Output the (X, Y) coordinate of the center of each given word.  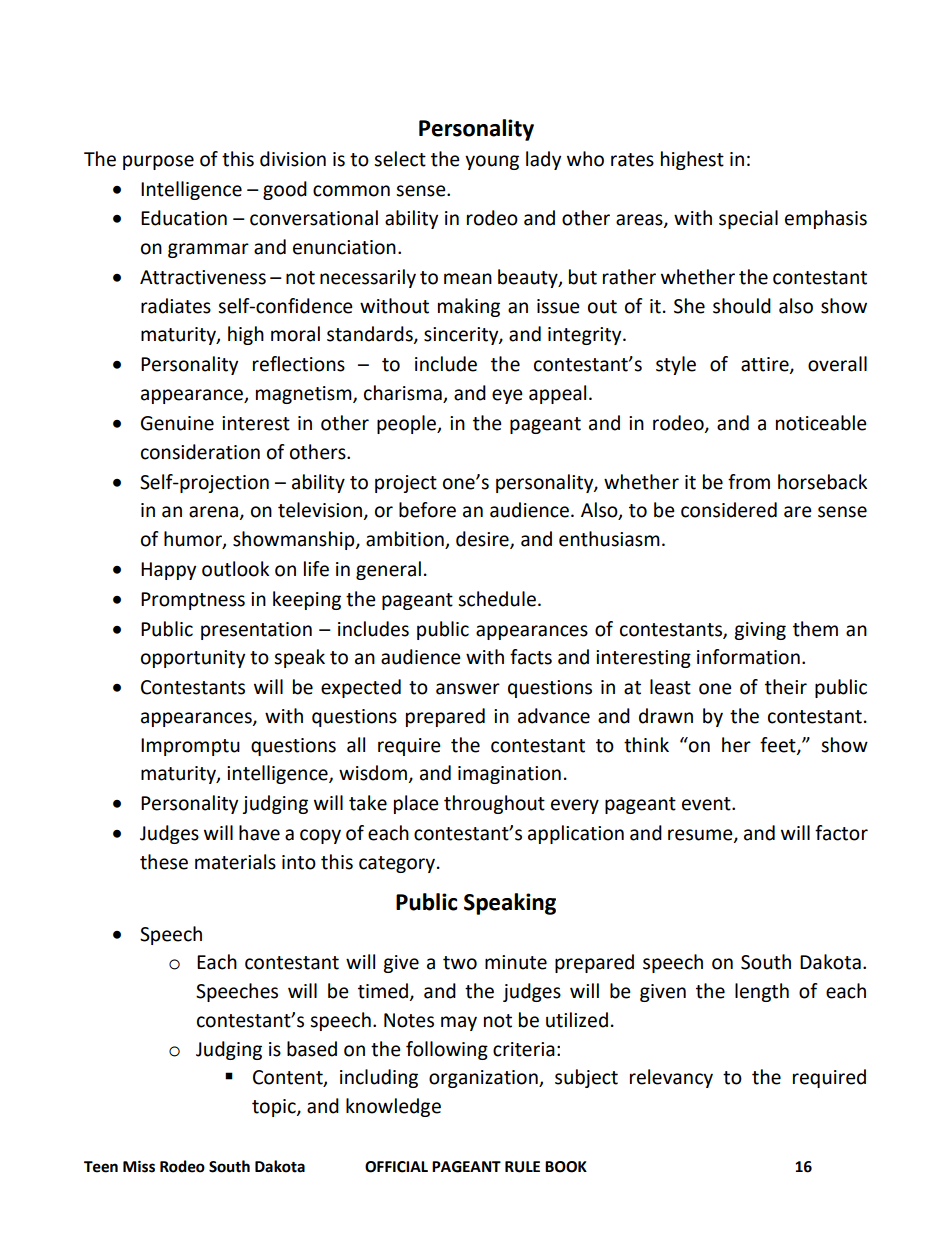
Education (184, 218)
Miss (139, 1166)
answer (468, 689)
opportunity (193, 659)
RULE (522, 1167)
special (748, 219)
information (748, 657)
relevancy (671, 1078)
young (492, 162)
